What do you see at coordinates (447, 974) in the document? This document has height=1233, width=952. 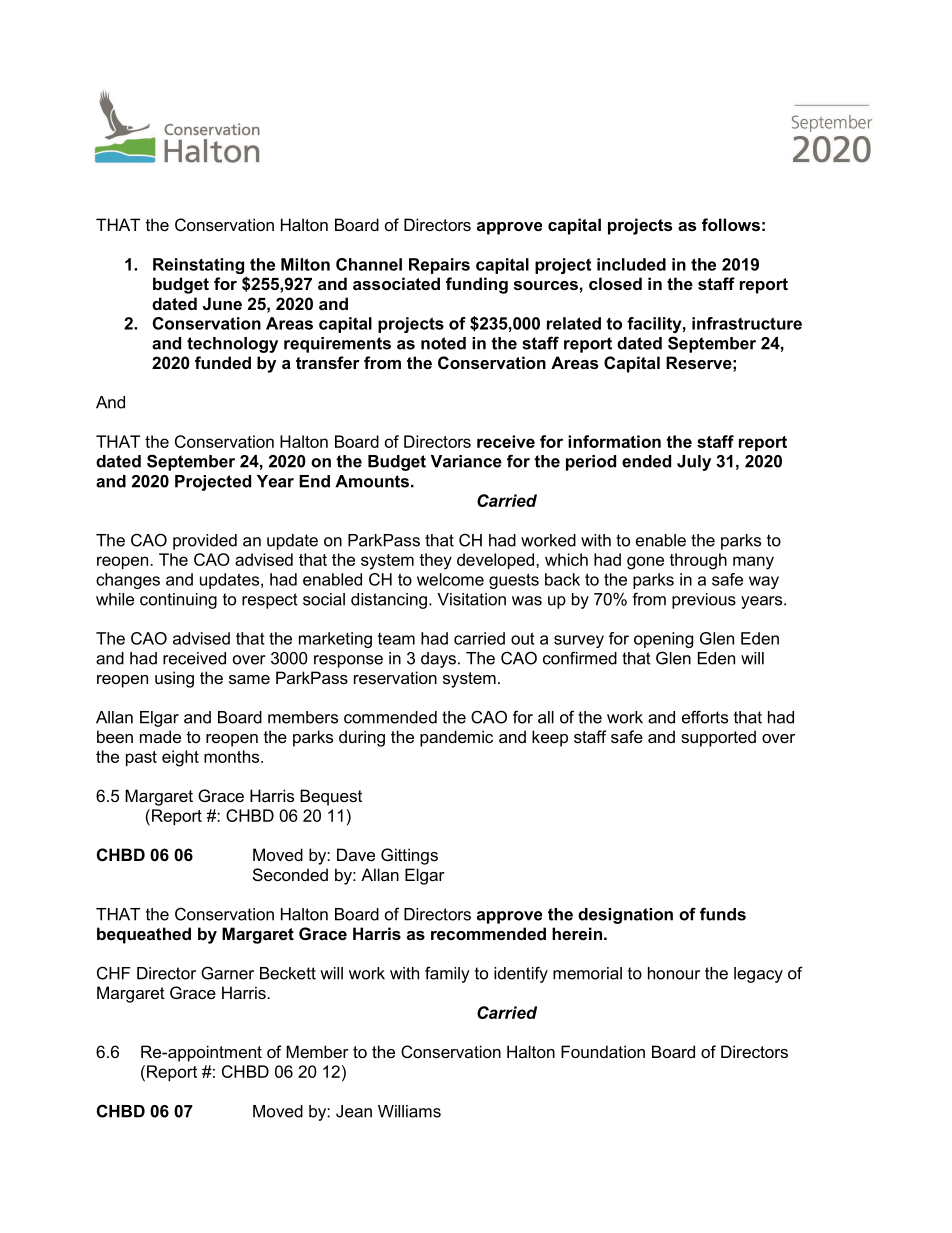 I see `family` at bounding box center [447, 974].
